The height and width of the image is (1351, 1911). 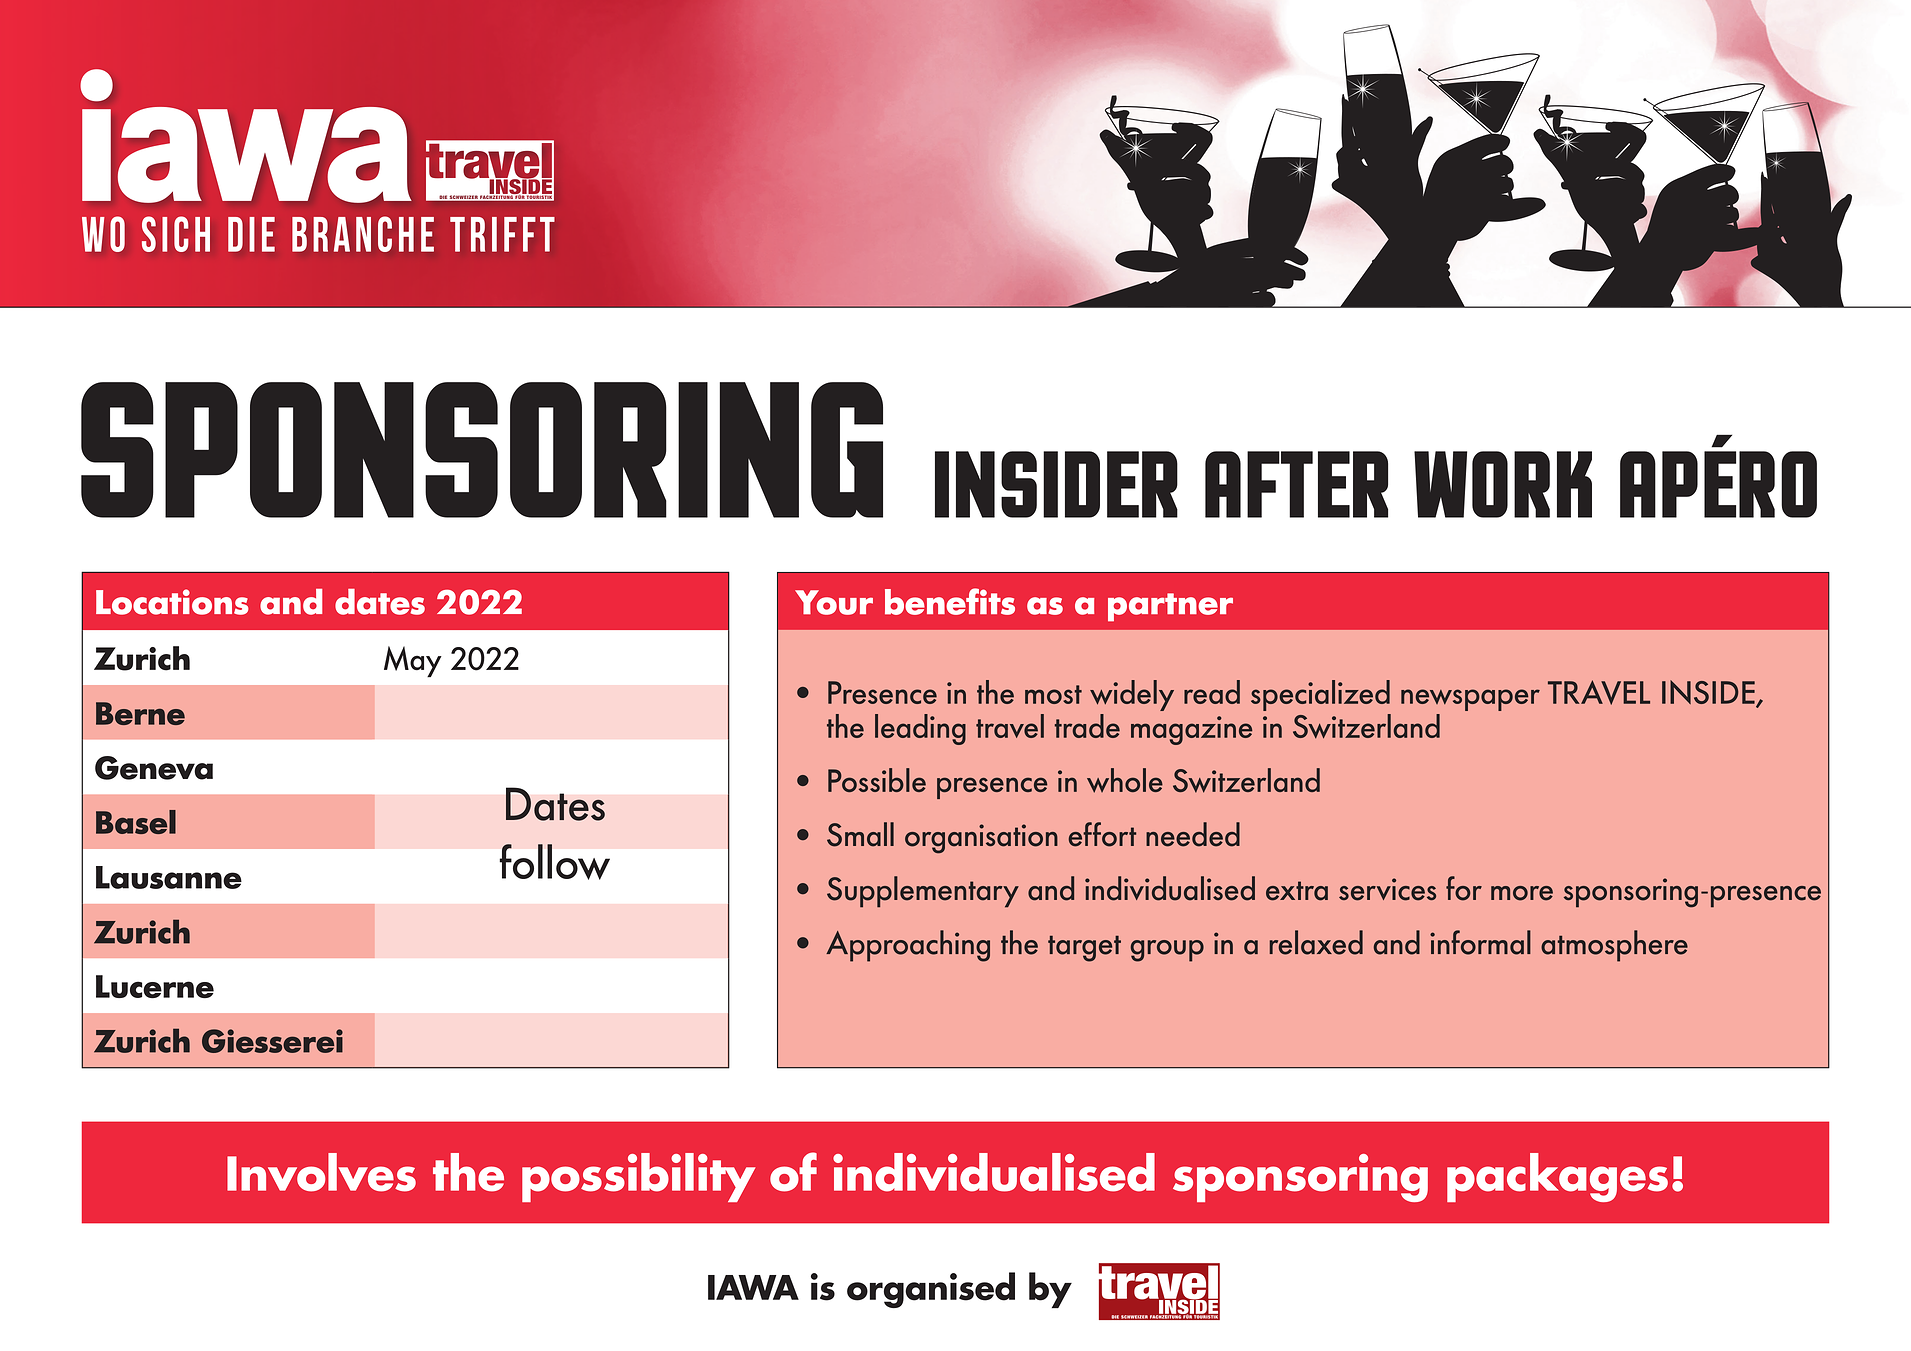 I want to click on packages, so click(x=1557, y=1177).
